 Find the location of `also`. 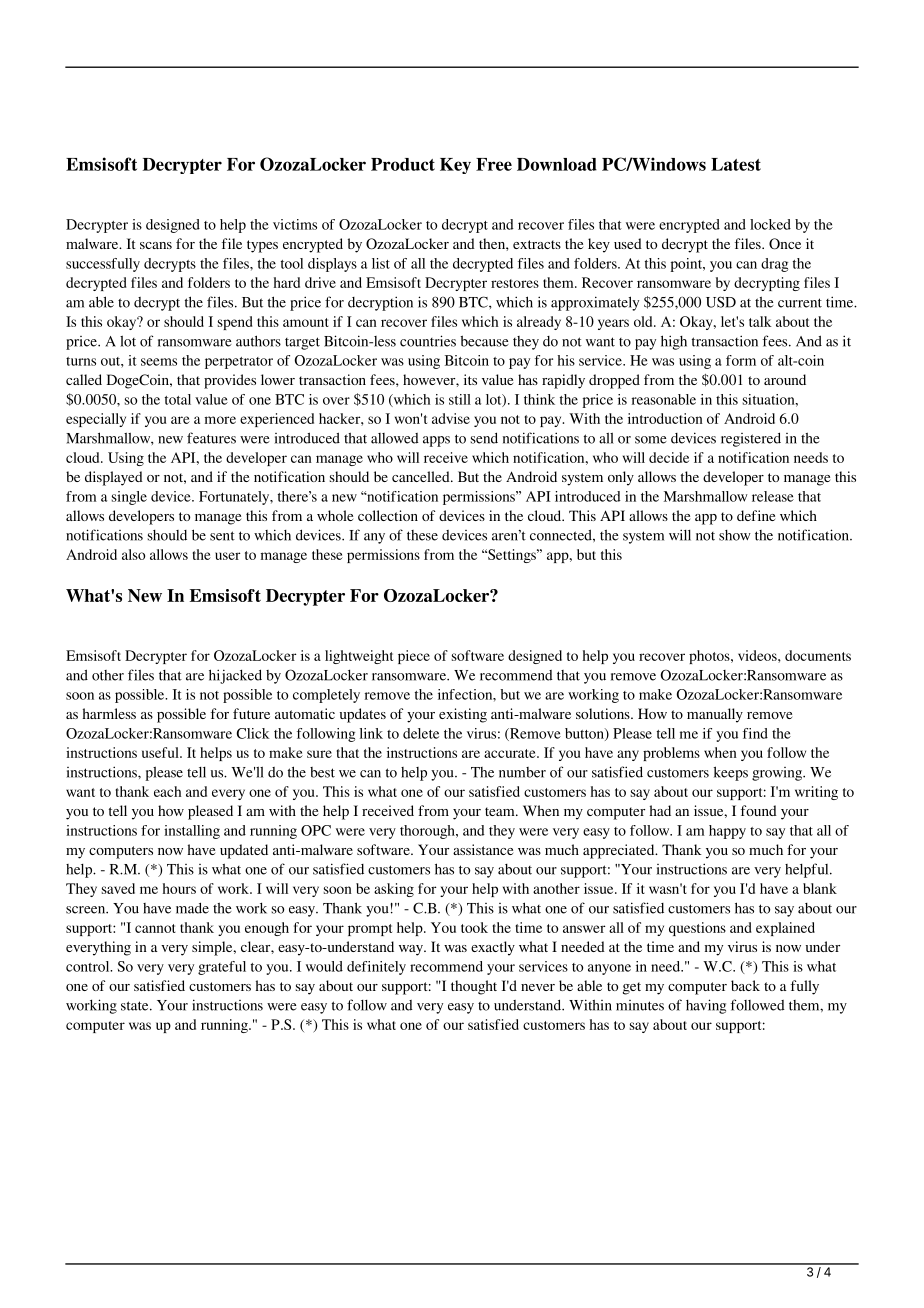

also is located at coordinates (133, 554).
